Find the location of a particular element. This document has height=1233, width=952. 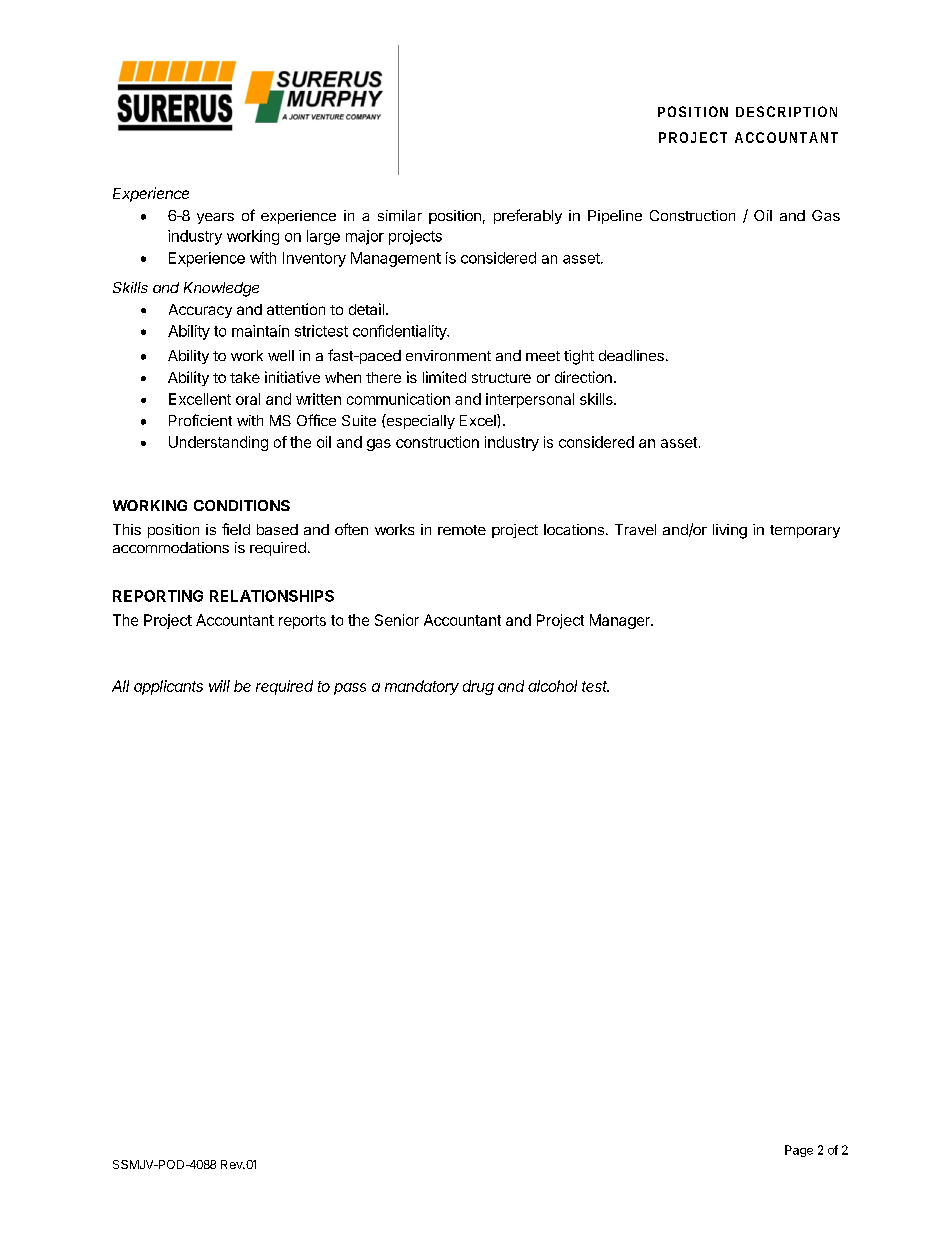

Pipeline is located at coordinates (615, 217).
